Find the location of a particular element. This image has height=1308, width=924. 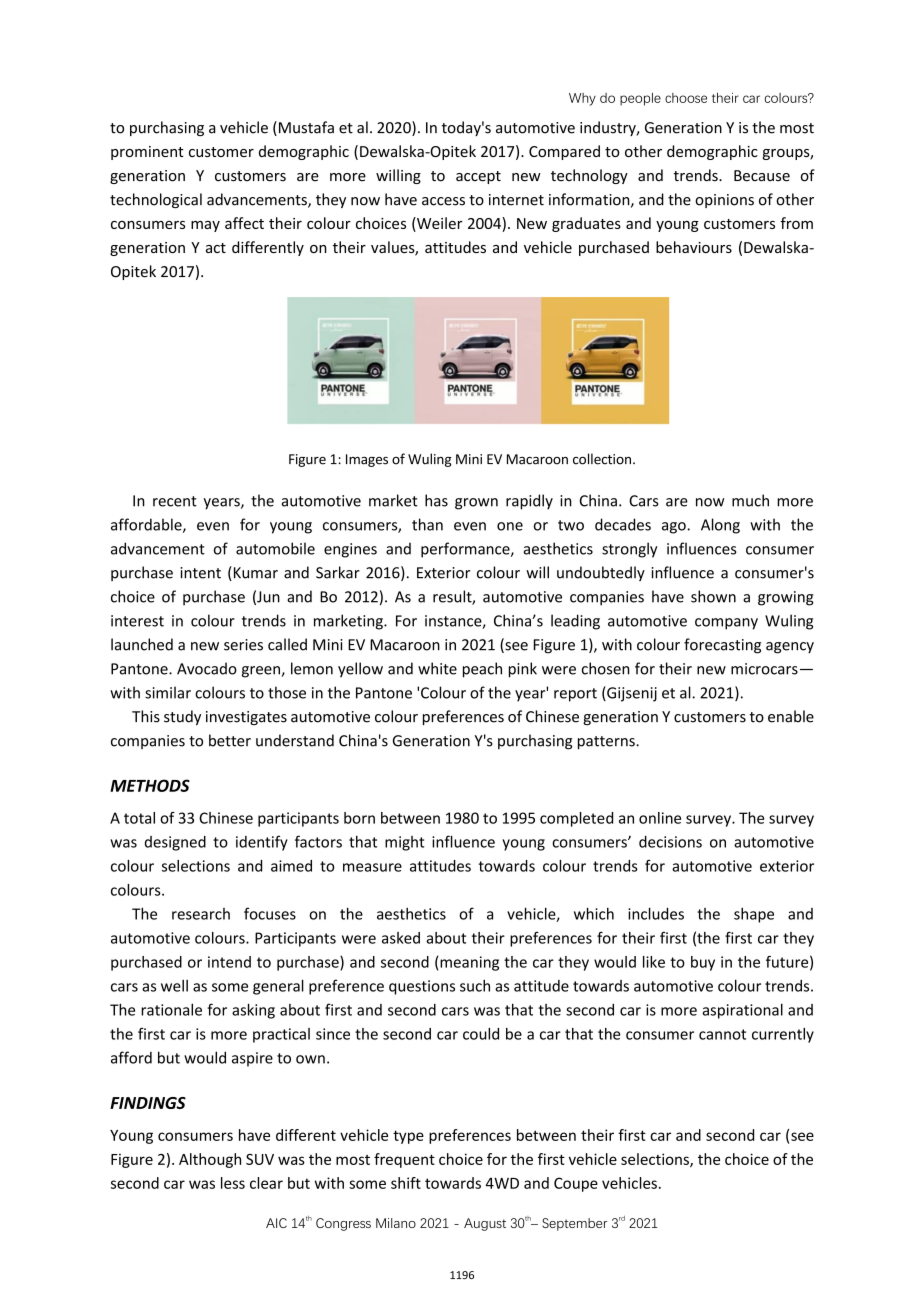

prominent is located at coordinates (147, 153).
